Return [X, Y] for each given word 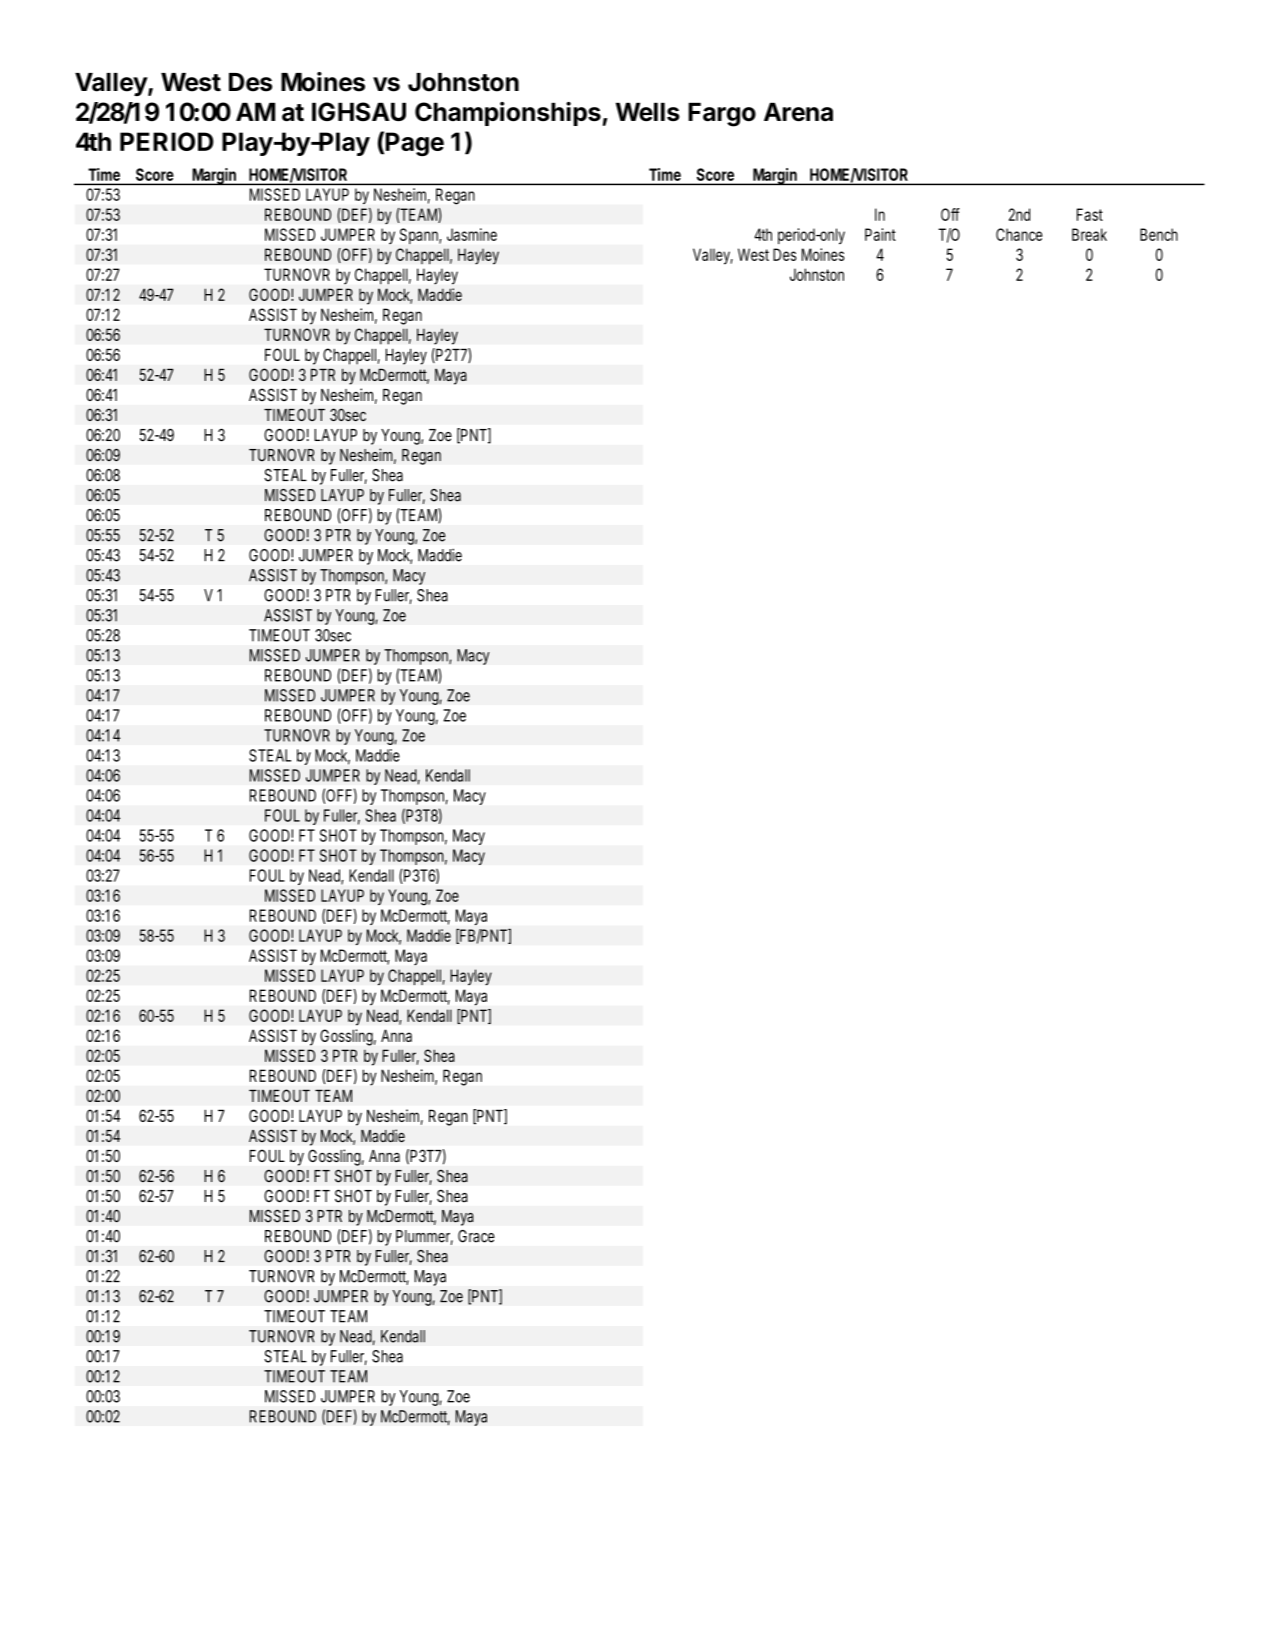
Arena [798, 112]
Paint [880, 234]
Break [1089, 234]
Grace [476, 1236]
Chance [1019, 234]
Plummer [424, 1237]
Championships [508, 114]
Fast [1090, 214]
